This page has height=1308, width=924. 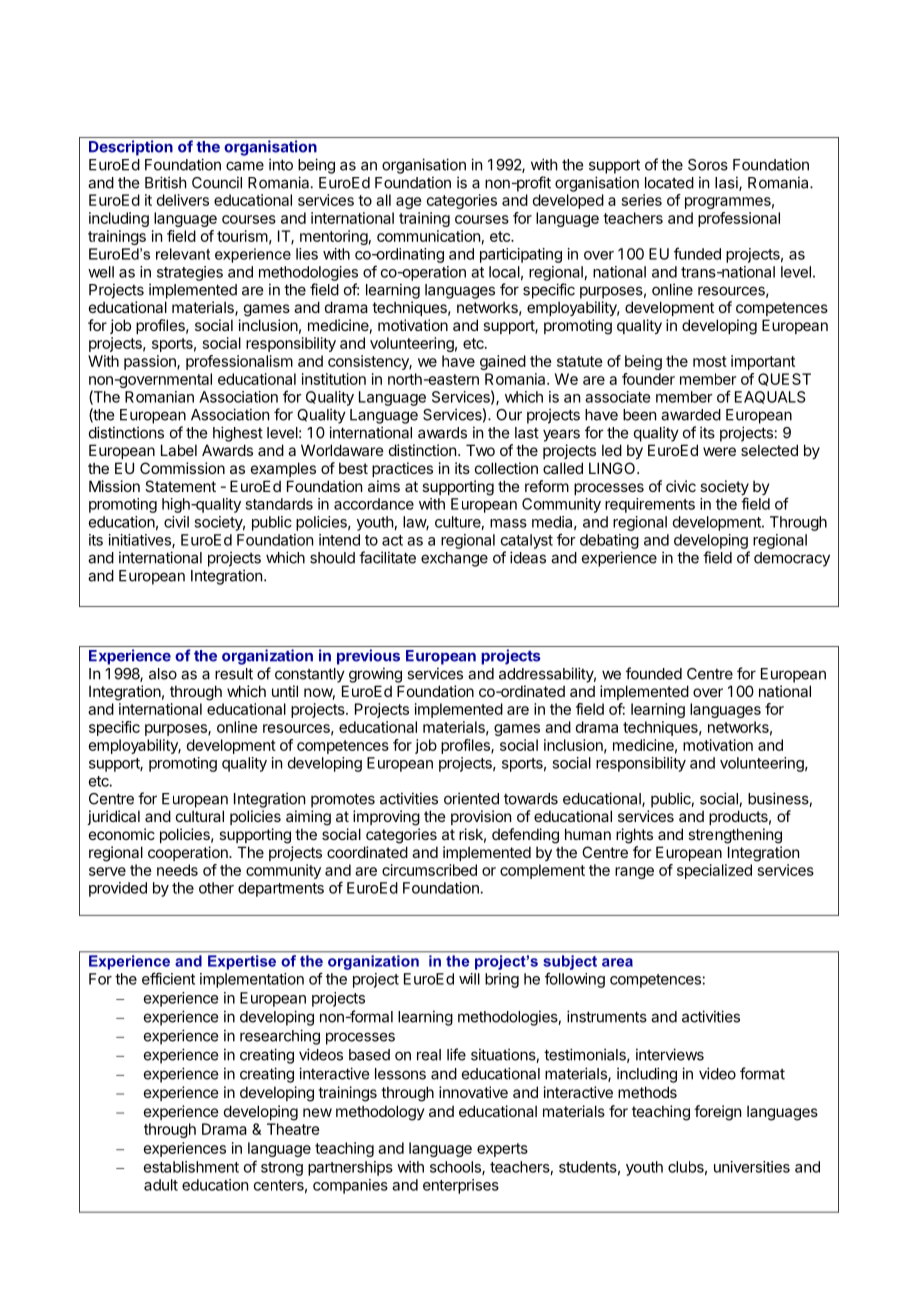 What do you see at coordinates (428, 236) in the page?
I see `communication` at bounding box center [428, 236].
